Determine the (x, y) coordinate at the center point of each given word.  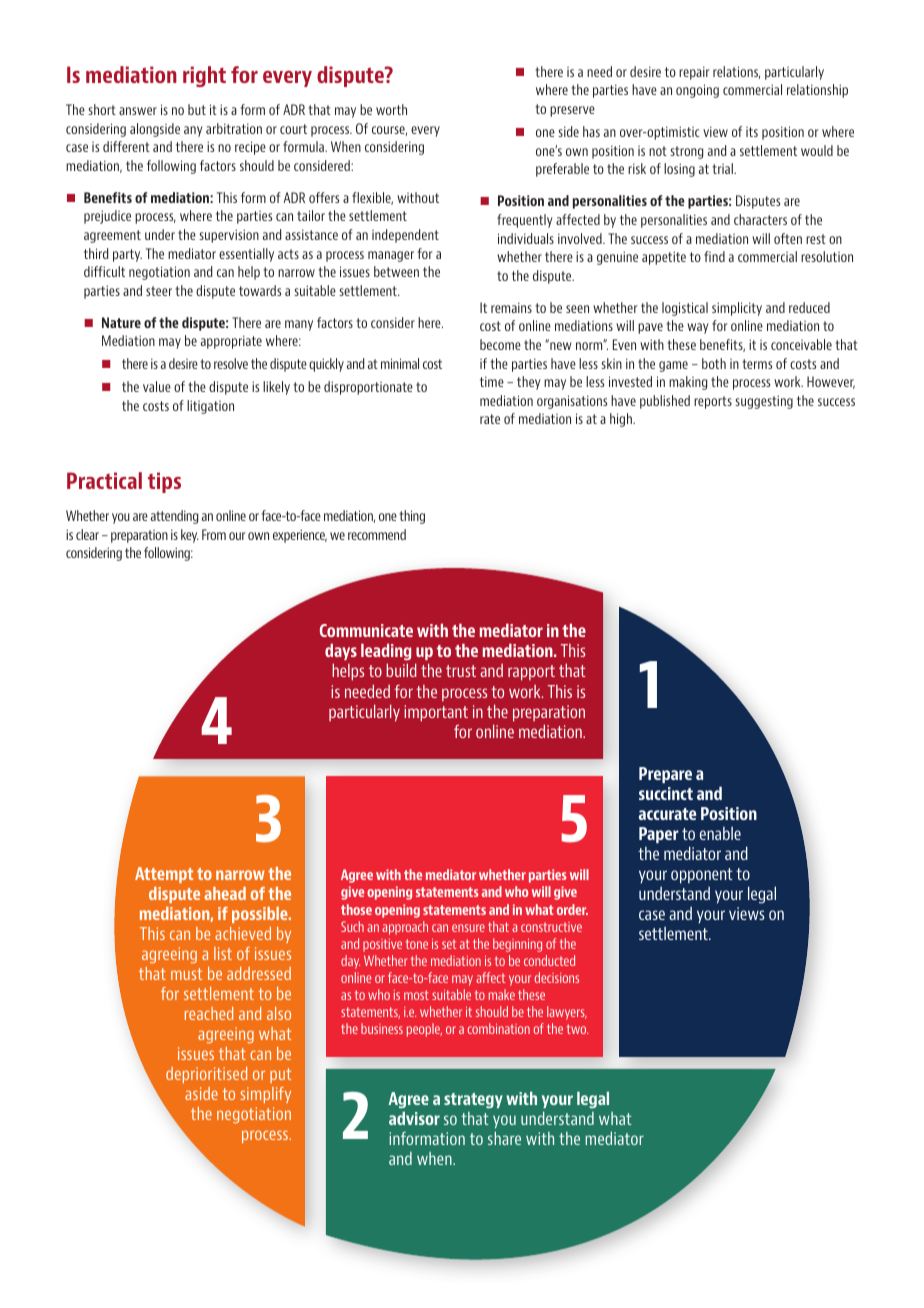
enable (720, 833)
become (500, 344)
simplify (266, 1095)
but (197, 109)
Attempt (164, 875)
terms (757, 364)
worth (391, 109)
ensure (468, 928)
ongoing (697, 91)
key (190, 536)
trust (461, 671)
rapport (531, 672)
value (157, 386)
